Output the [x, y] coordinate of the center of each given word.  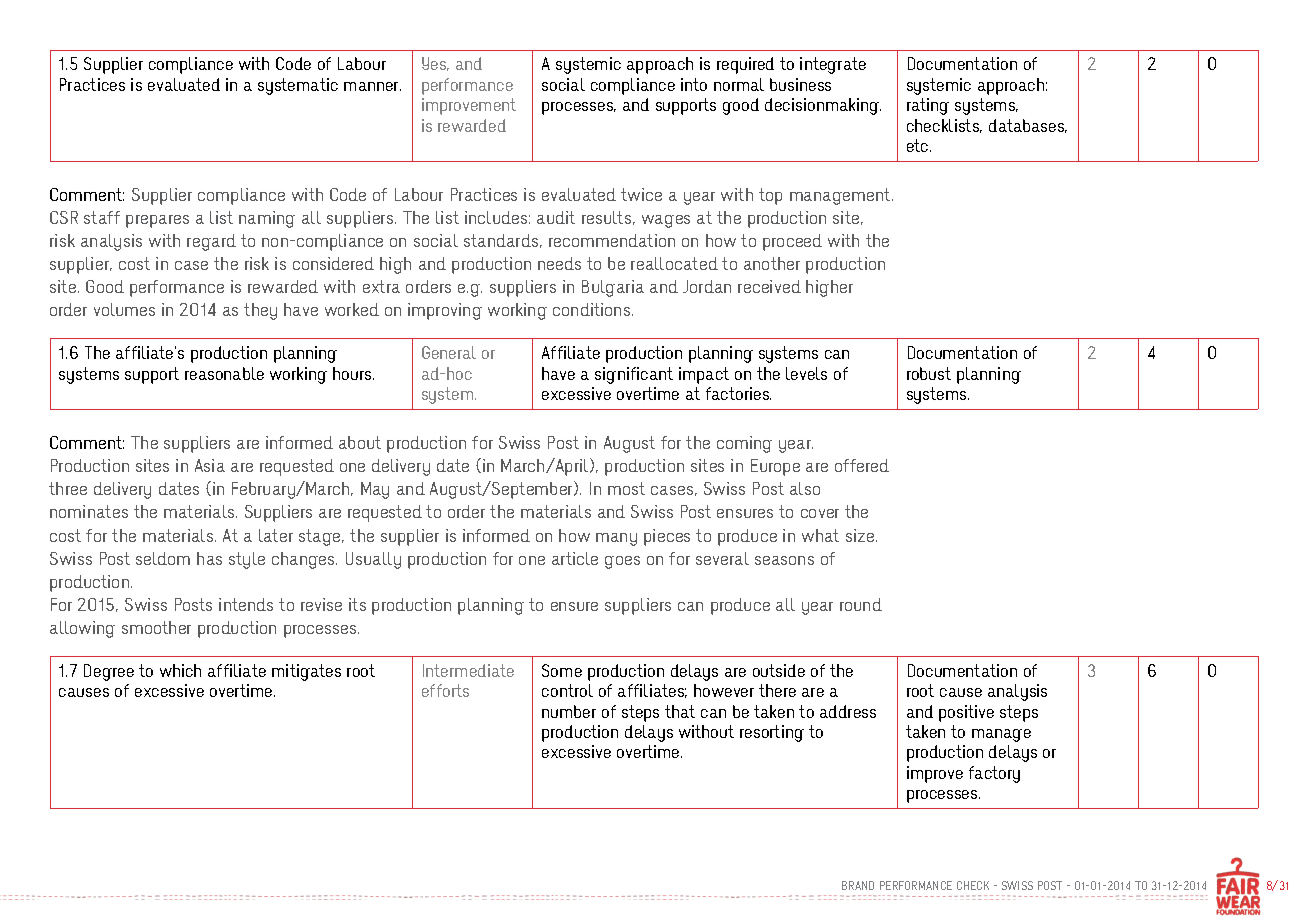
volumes [124, 309]
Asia [210, 465]
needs [559, 263]
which [180, 670]
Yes [435, 64]
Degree [109, 672]
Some [562, 670]
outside [779, 670]
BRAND [858, 885]
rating [928, 106]
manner [372, 86]
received [769, 286]
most [626, 488]
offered [862, 465]
